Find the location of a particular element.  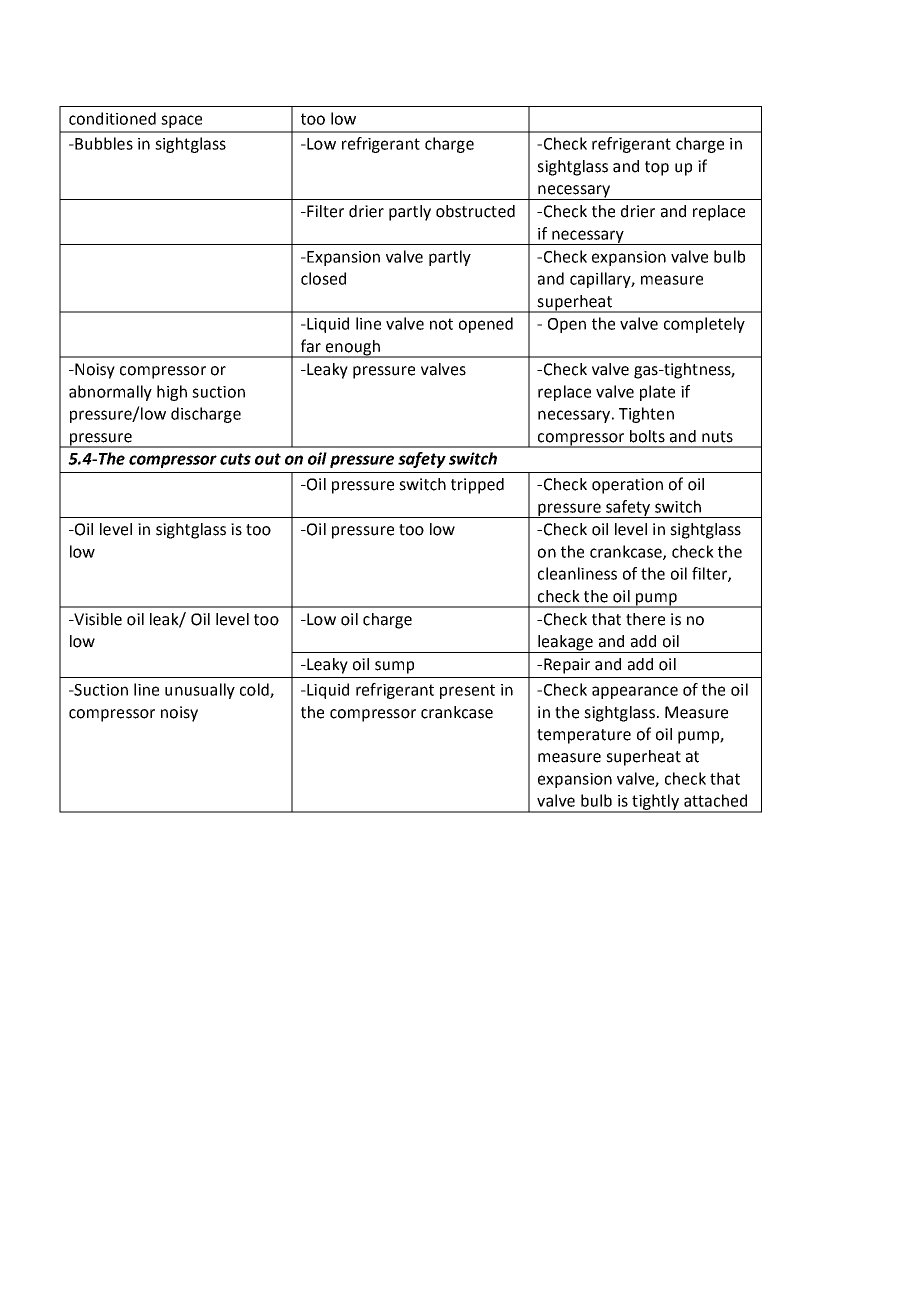

space is located at coordinates (181, 121).
